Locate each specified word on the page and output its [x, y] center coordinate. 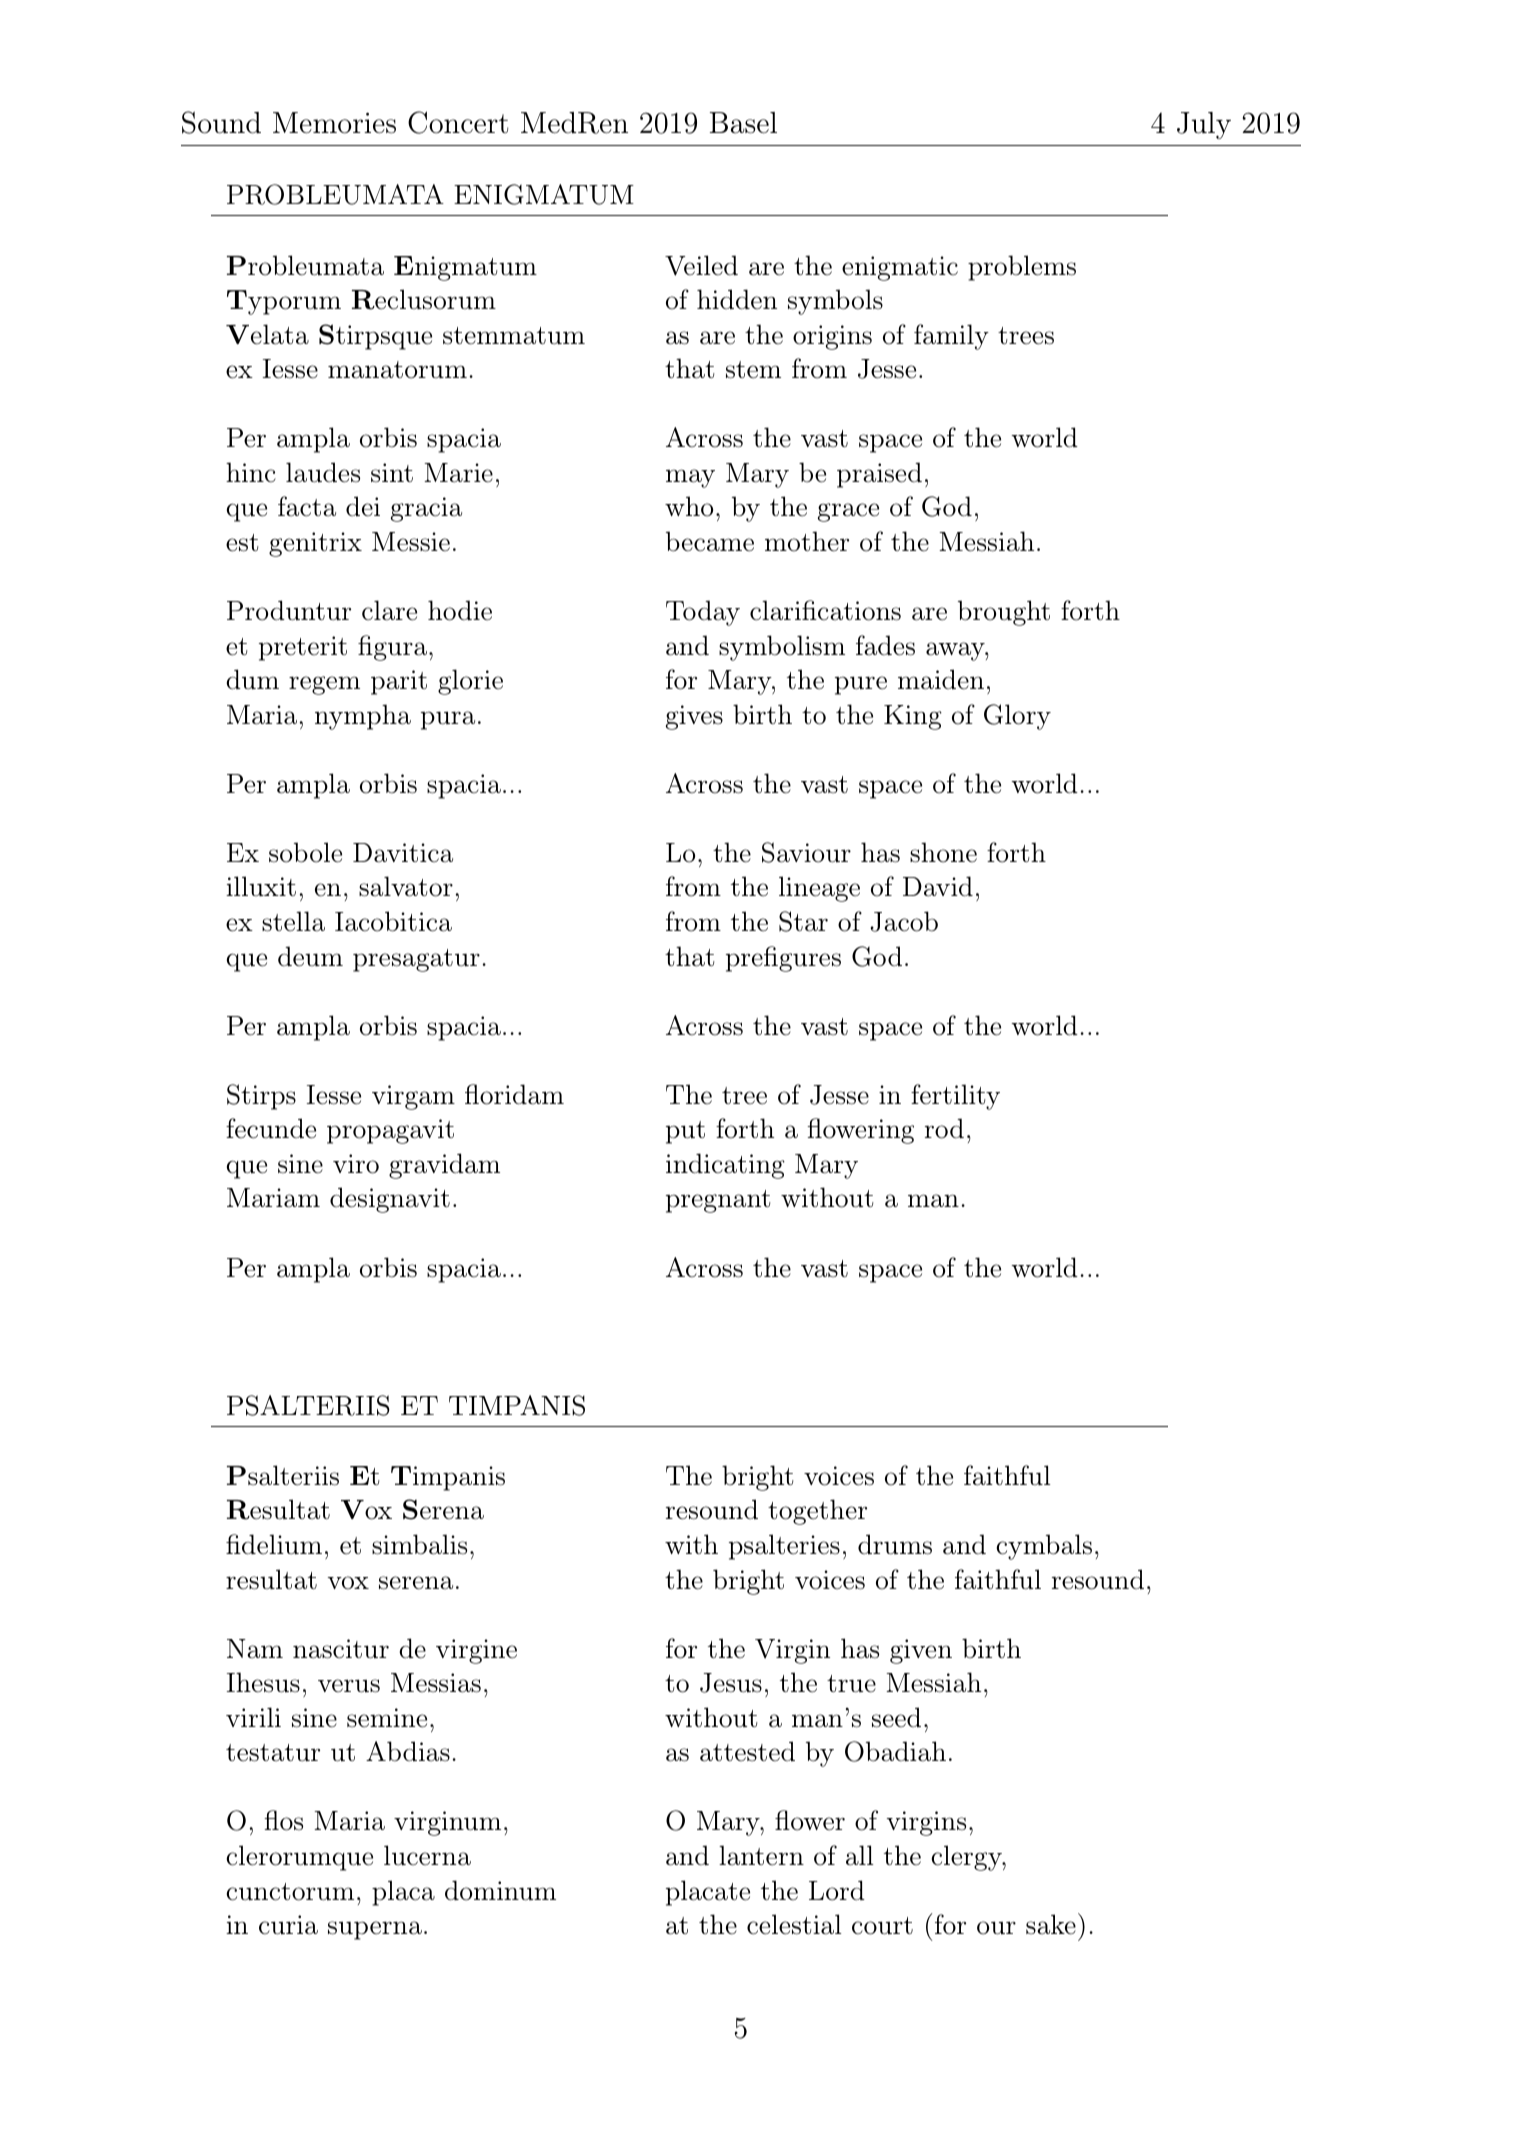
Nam [255, 1649]
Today [703, 613]
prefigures [783, 959]
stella [293, 921]
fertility [955, 1097]
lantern [761, 1855]
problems [1022, 268]
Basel [743, 123]
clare [389, 610]
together [817, 1512]
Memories [334, 123]
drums [895, 1544]
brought [1004, 613]
